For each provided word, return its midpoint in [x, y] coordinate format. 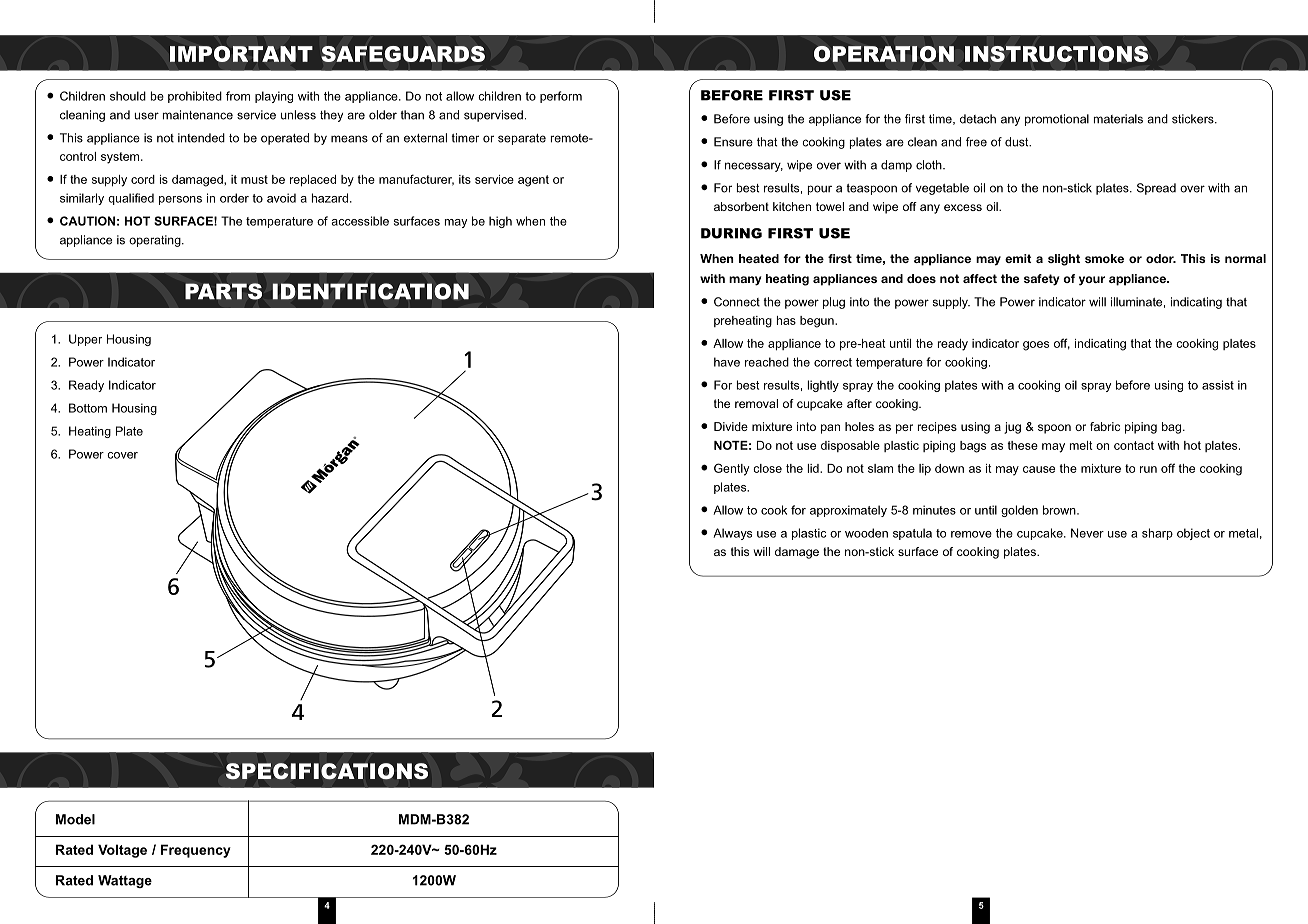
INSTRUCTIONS [1056, 54]
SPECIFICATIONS [327, 771]
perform [561, 97]
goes [1036, 346]
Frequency [196, 851]
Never [1087, 533]
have [727, 362]
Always [732, 534]
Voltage [122, 851]
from [238, 96]
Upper [85, 340]
